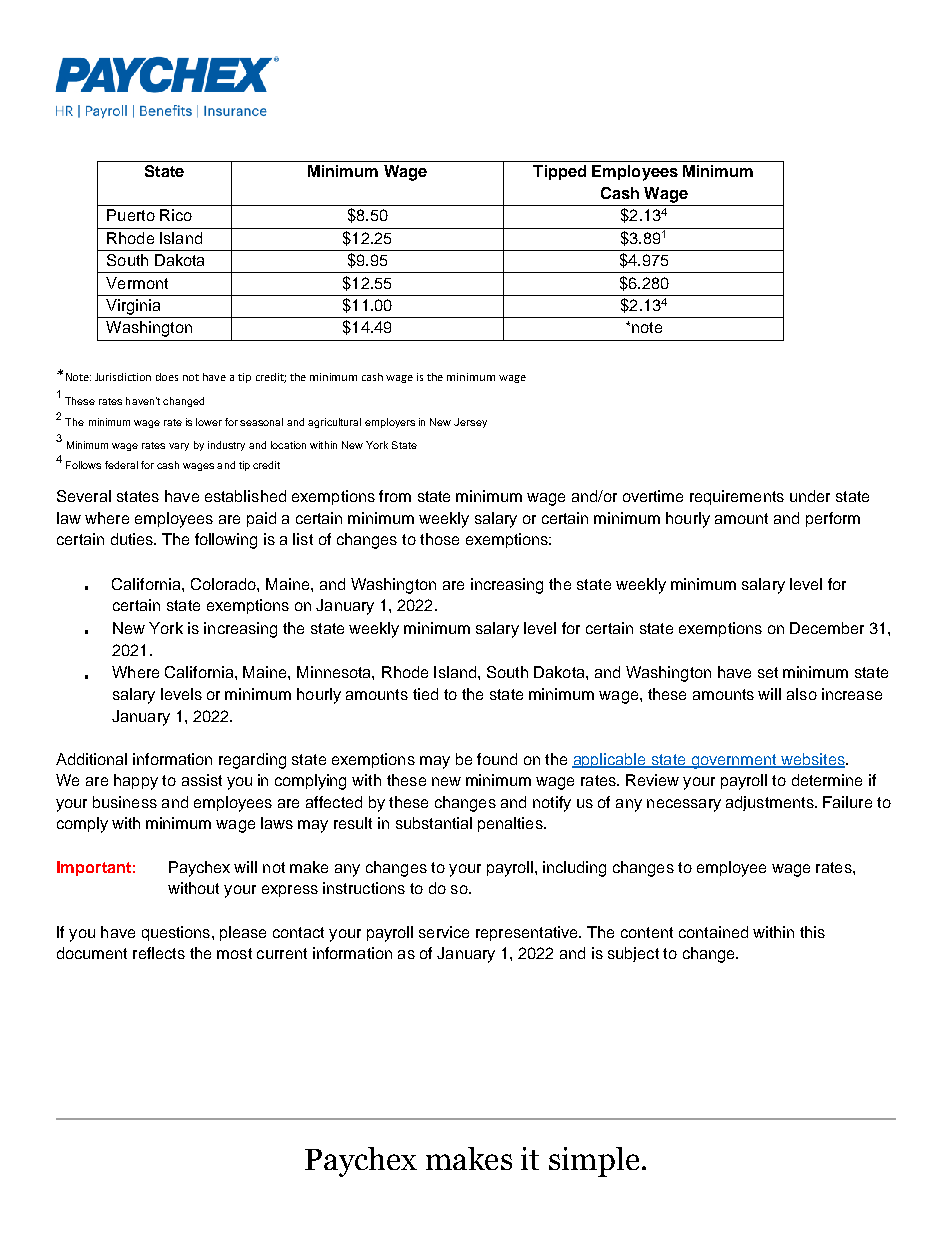 The width and height of the screenshot is (952, 1233). What do you see at coordinates (176, 215) in the screenshot?
I see `Rico` at bounding box center [176, 215].
